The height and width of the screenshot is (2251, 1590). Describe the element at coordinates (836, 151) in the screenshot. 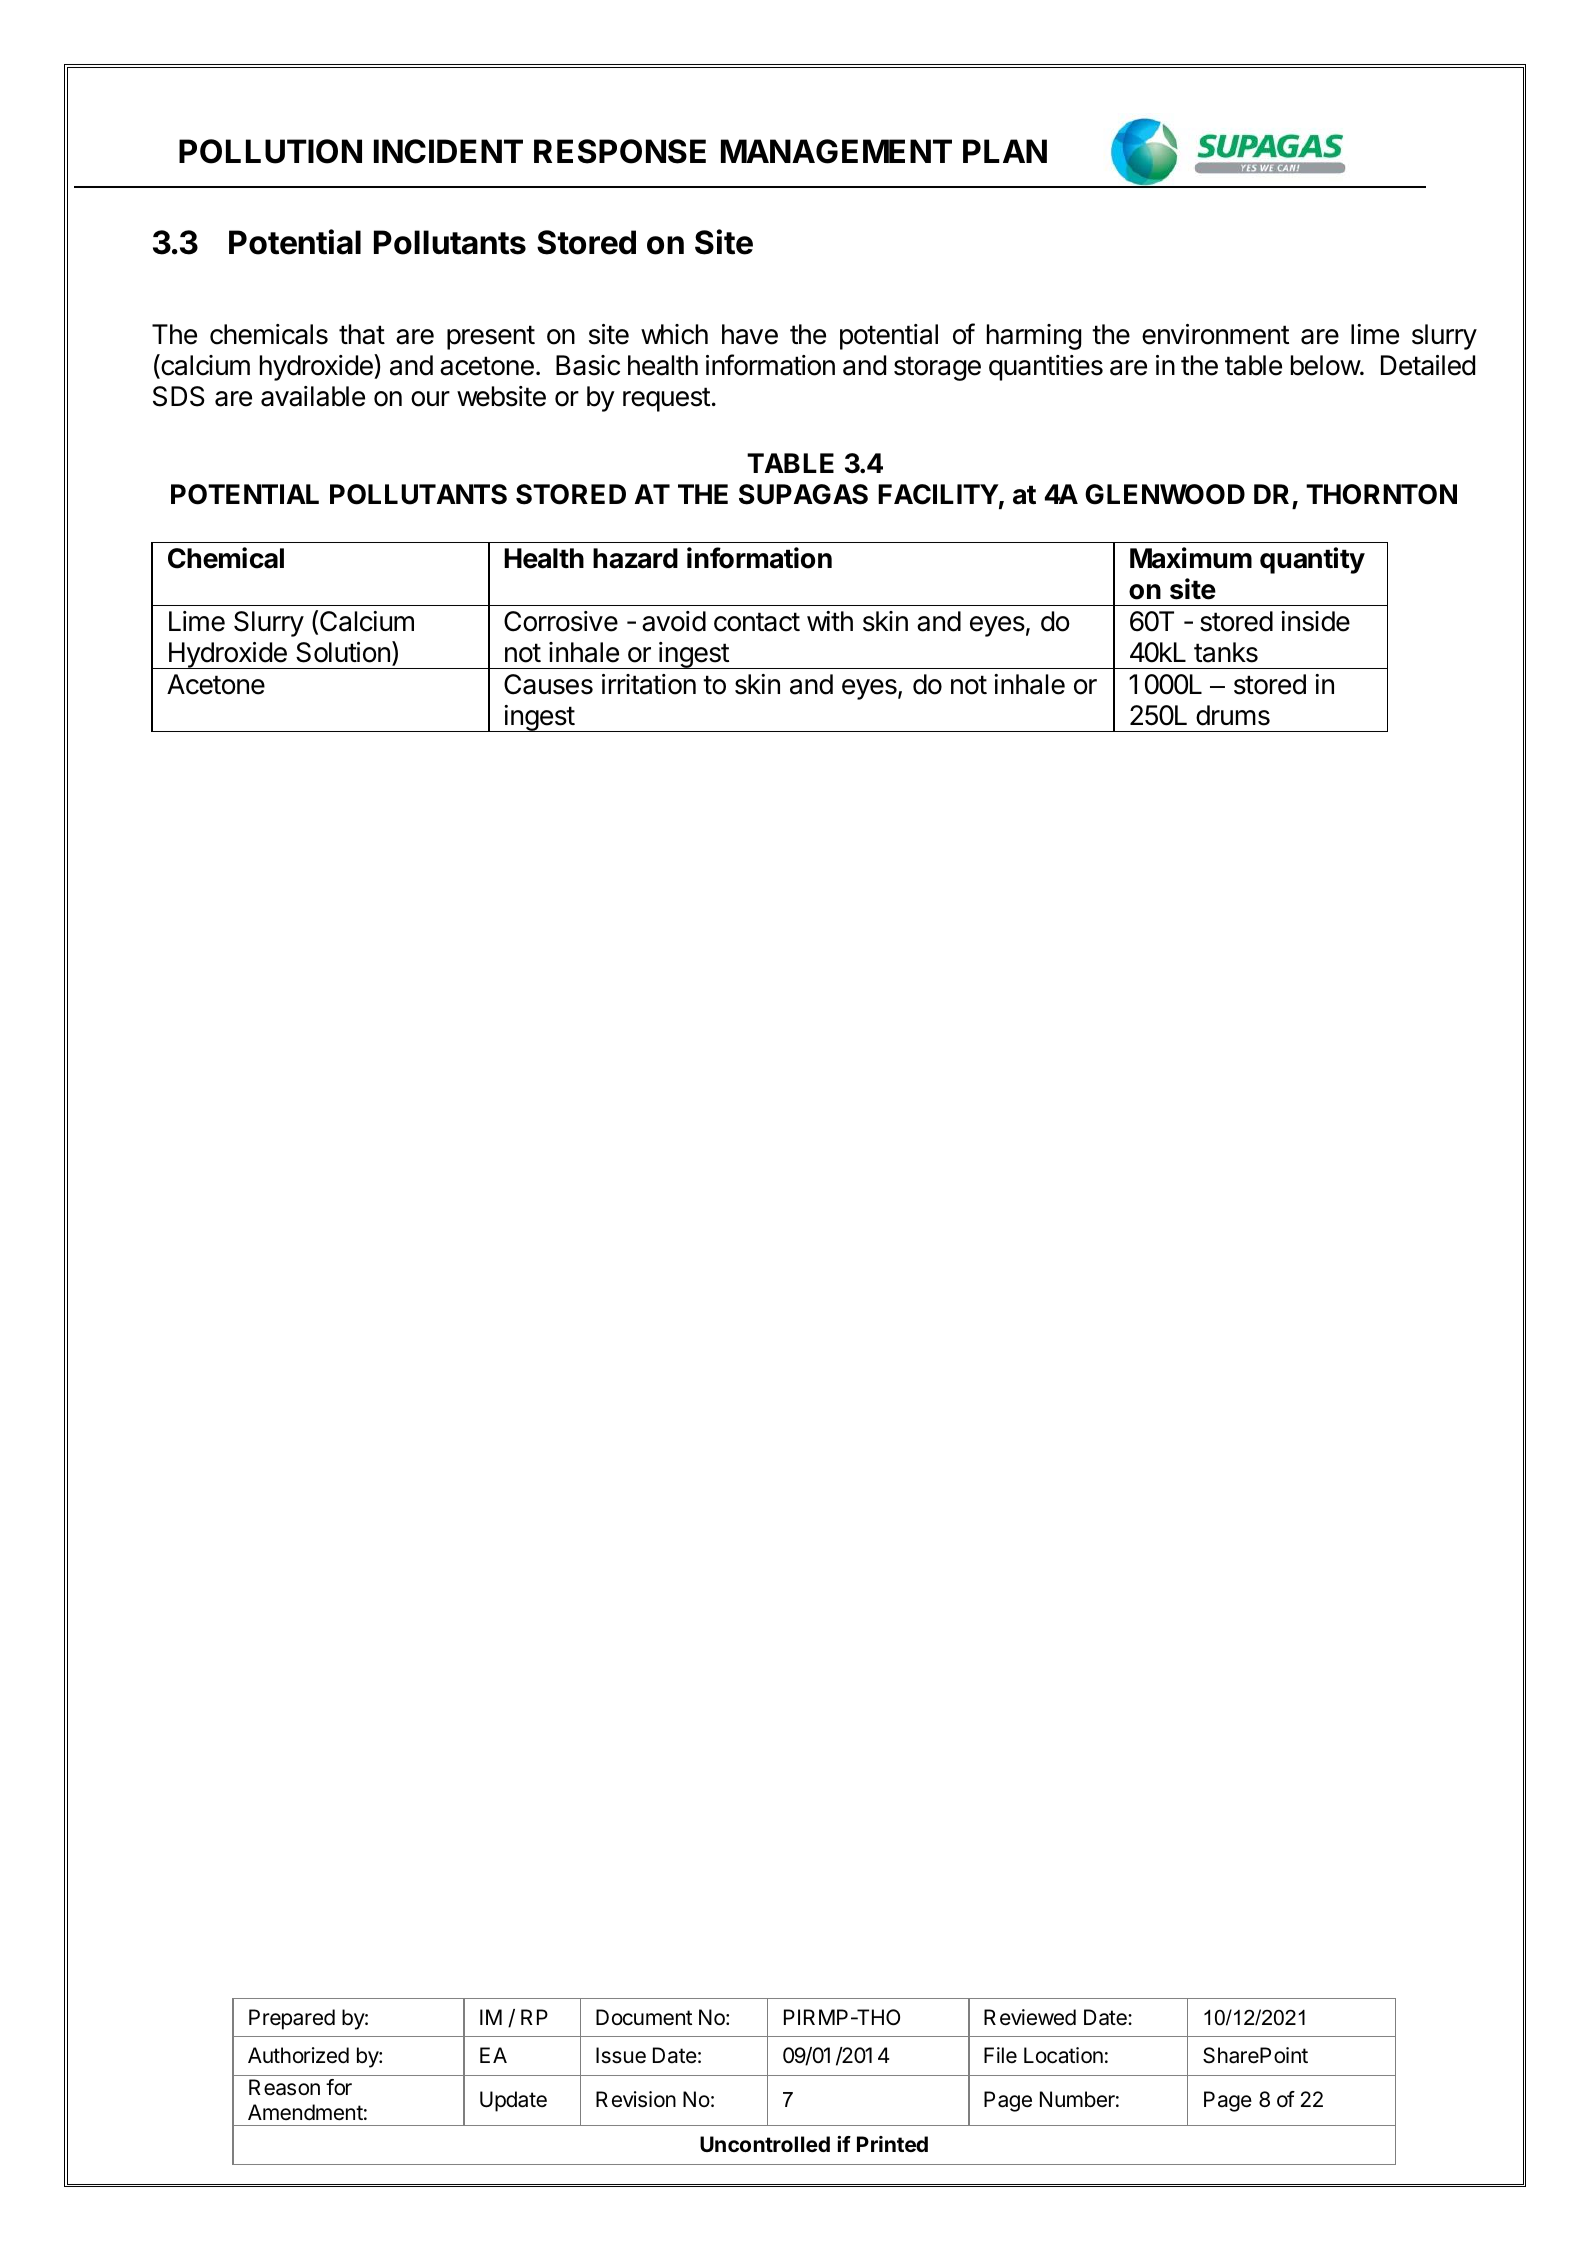

I see `MANAGEMENT` at that location.
